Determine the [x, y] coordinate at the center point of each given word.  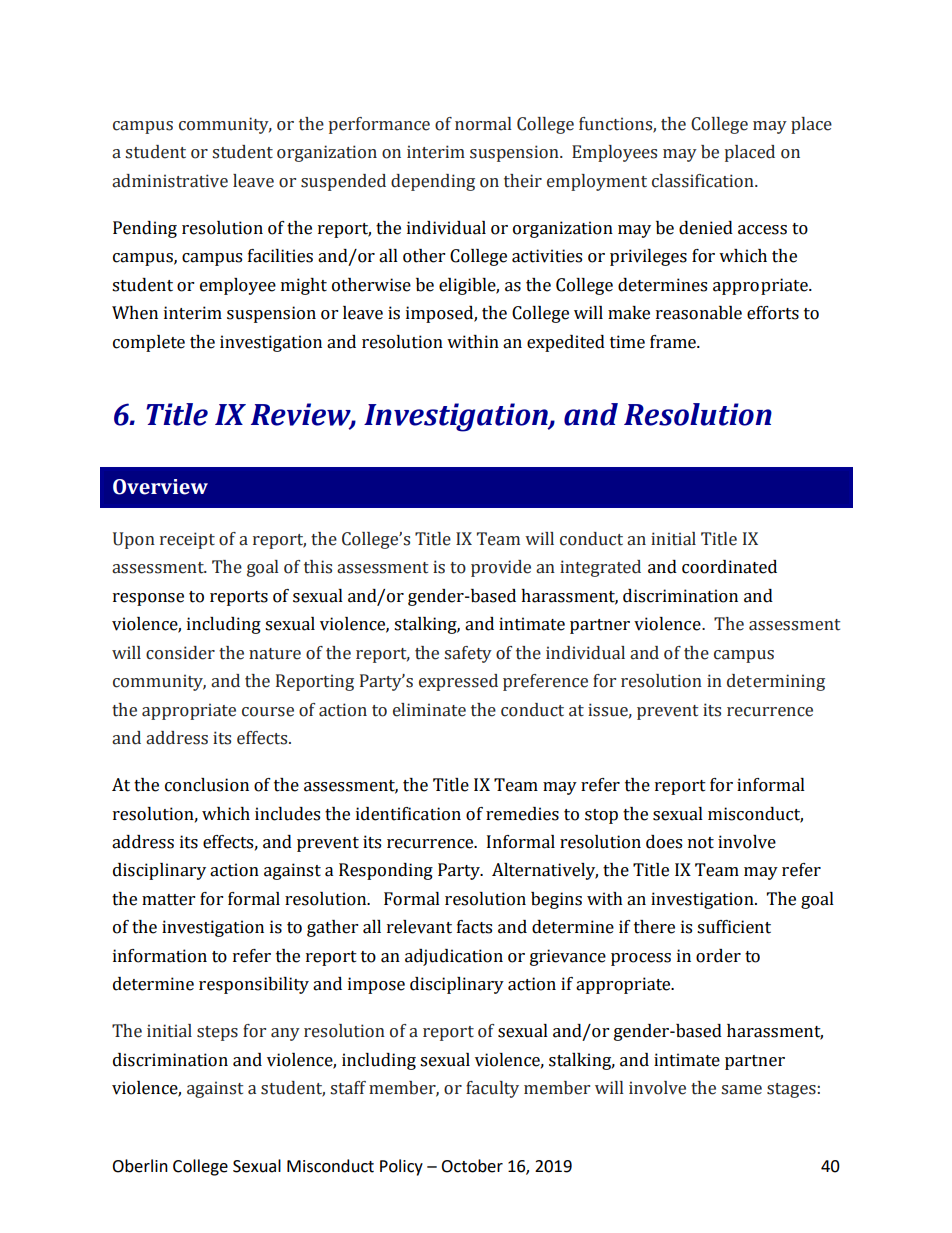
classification [704, 181]
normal [483, 124]
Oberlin [140, 1166]
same [741, 1090]
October [472, 1166]
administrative [170, 181]
